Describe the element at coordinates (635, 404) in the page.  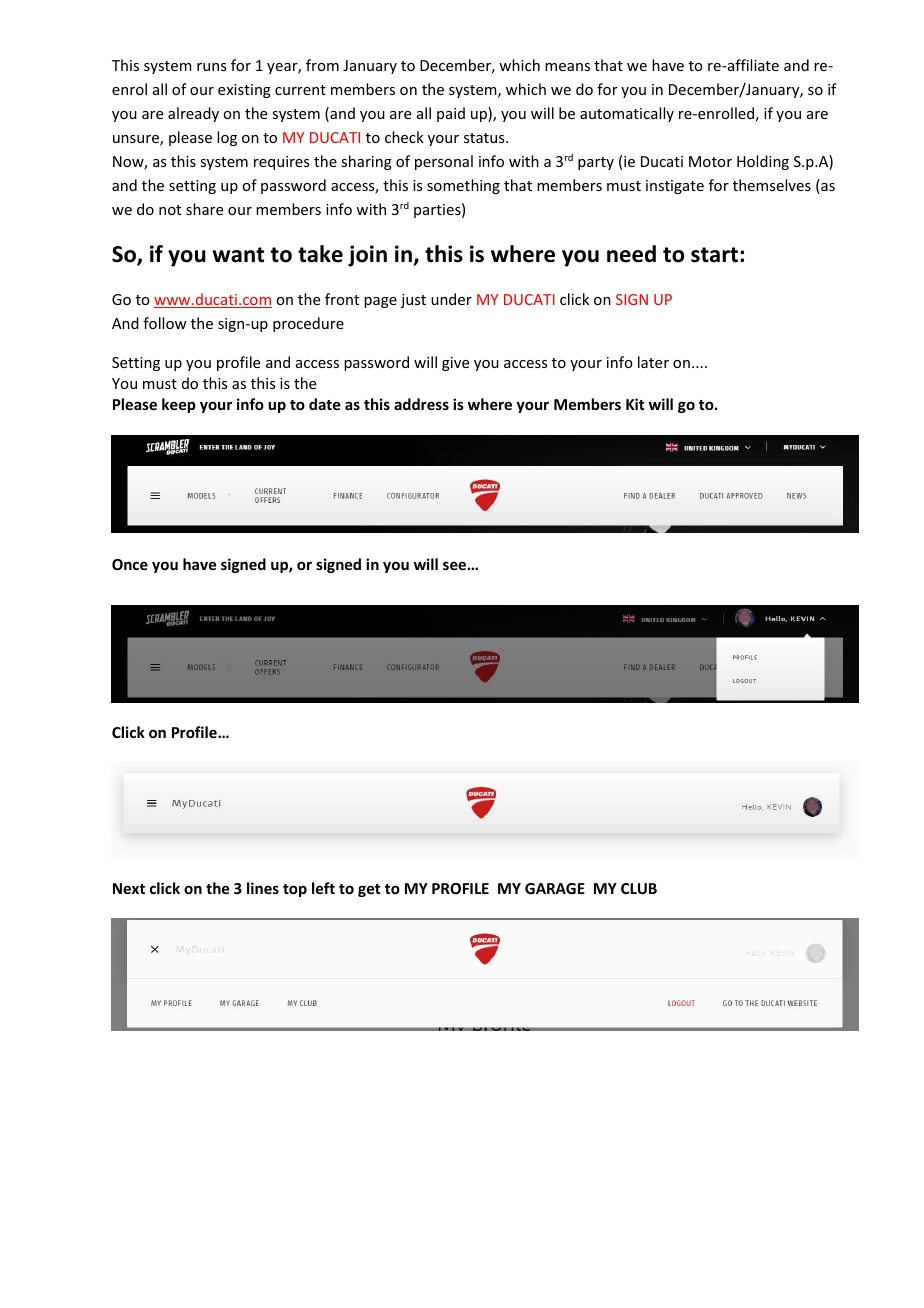
I see `Kit` at that location.
